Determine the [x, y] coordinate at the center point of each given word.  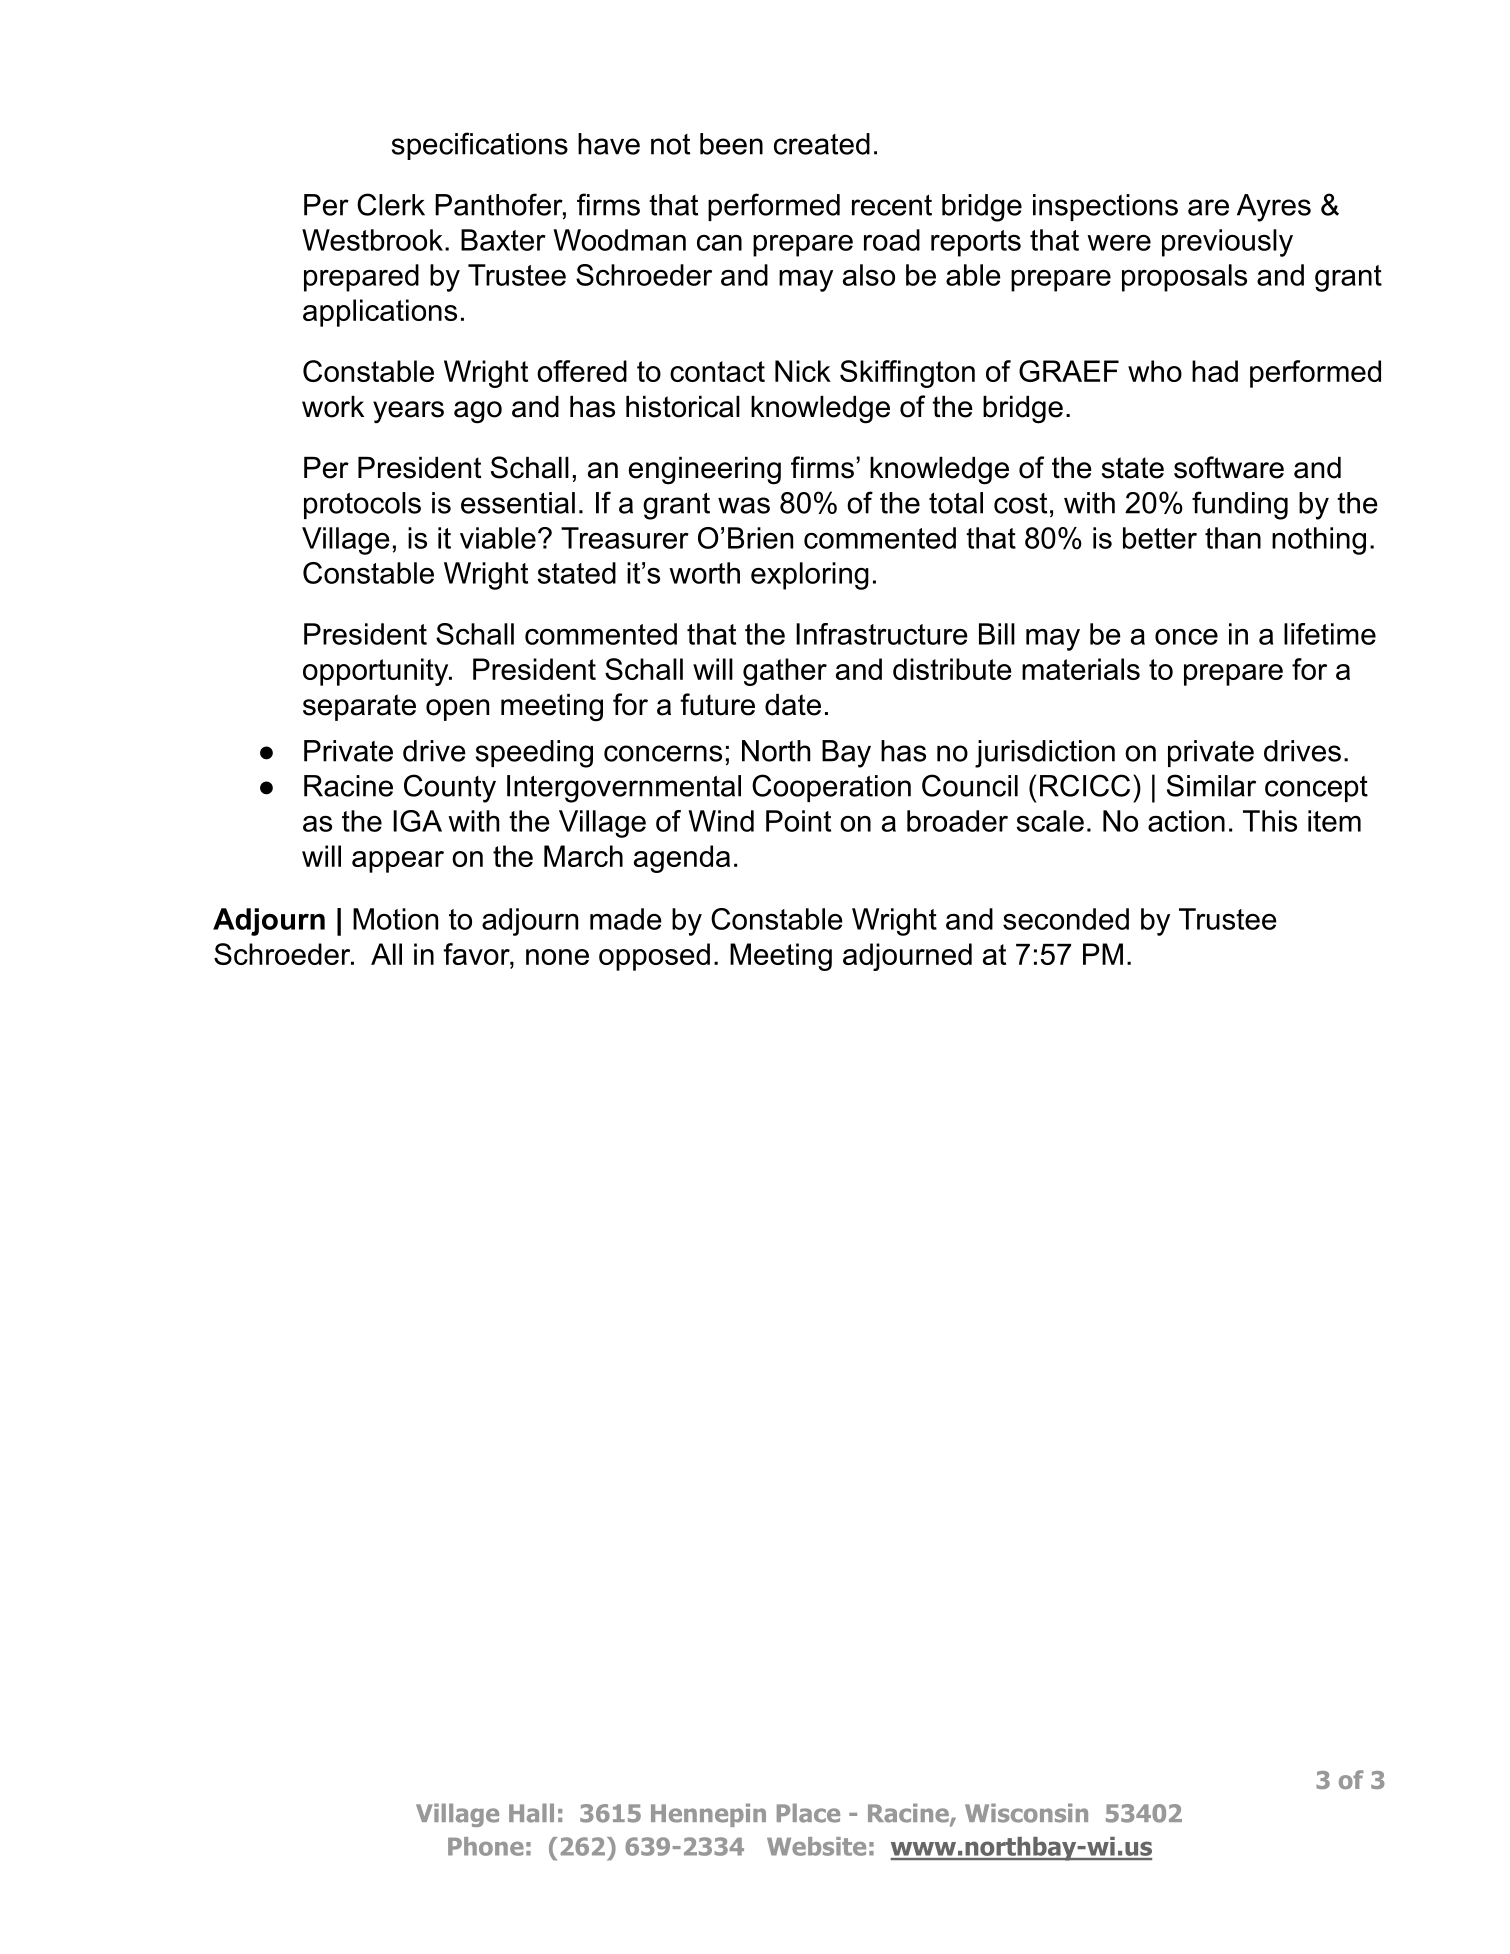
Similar [1211, 785]
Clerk [391, 204]
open [457, 710]
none [557, 957]
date [793, 705]
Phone [486, 1846]
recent [892, 205]
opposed [654, 957]
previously [1227, 243]
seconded [1066, 919]
